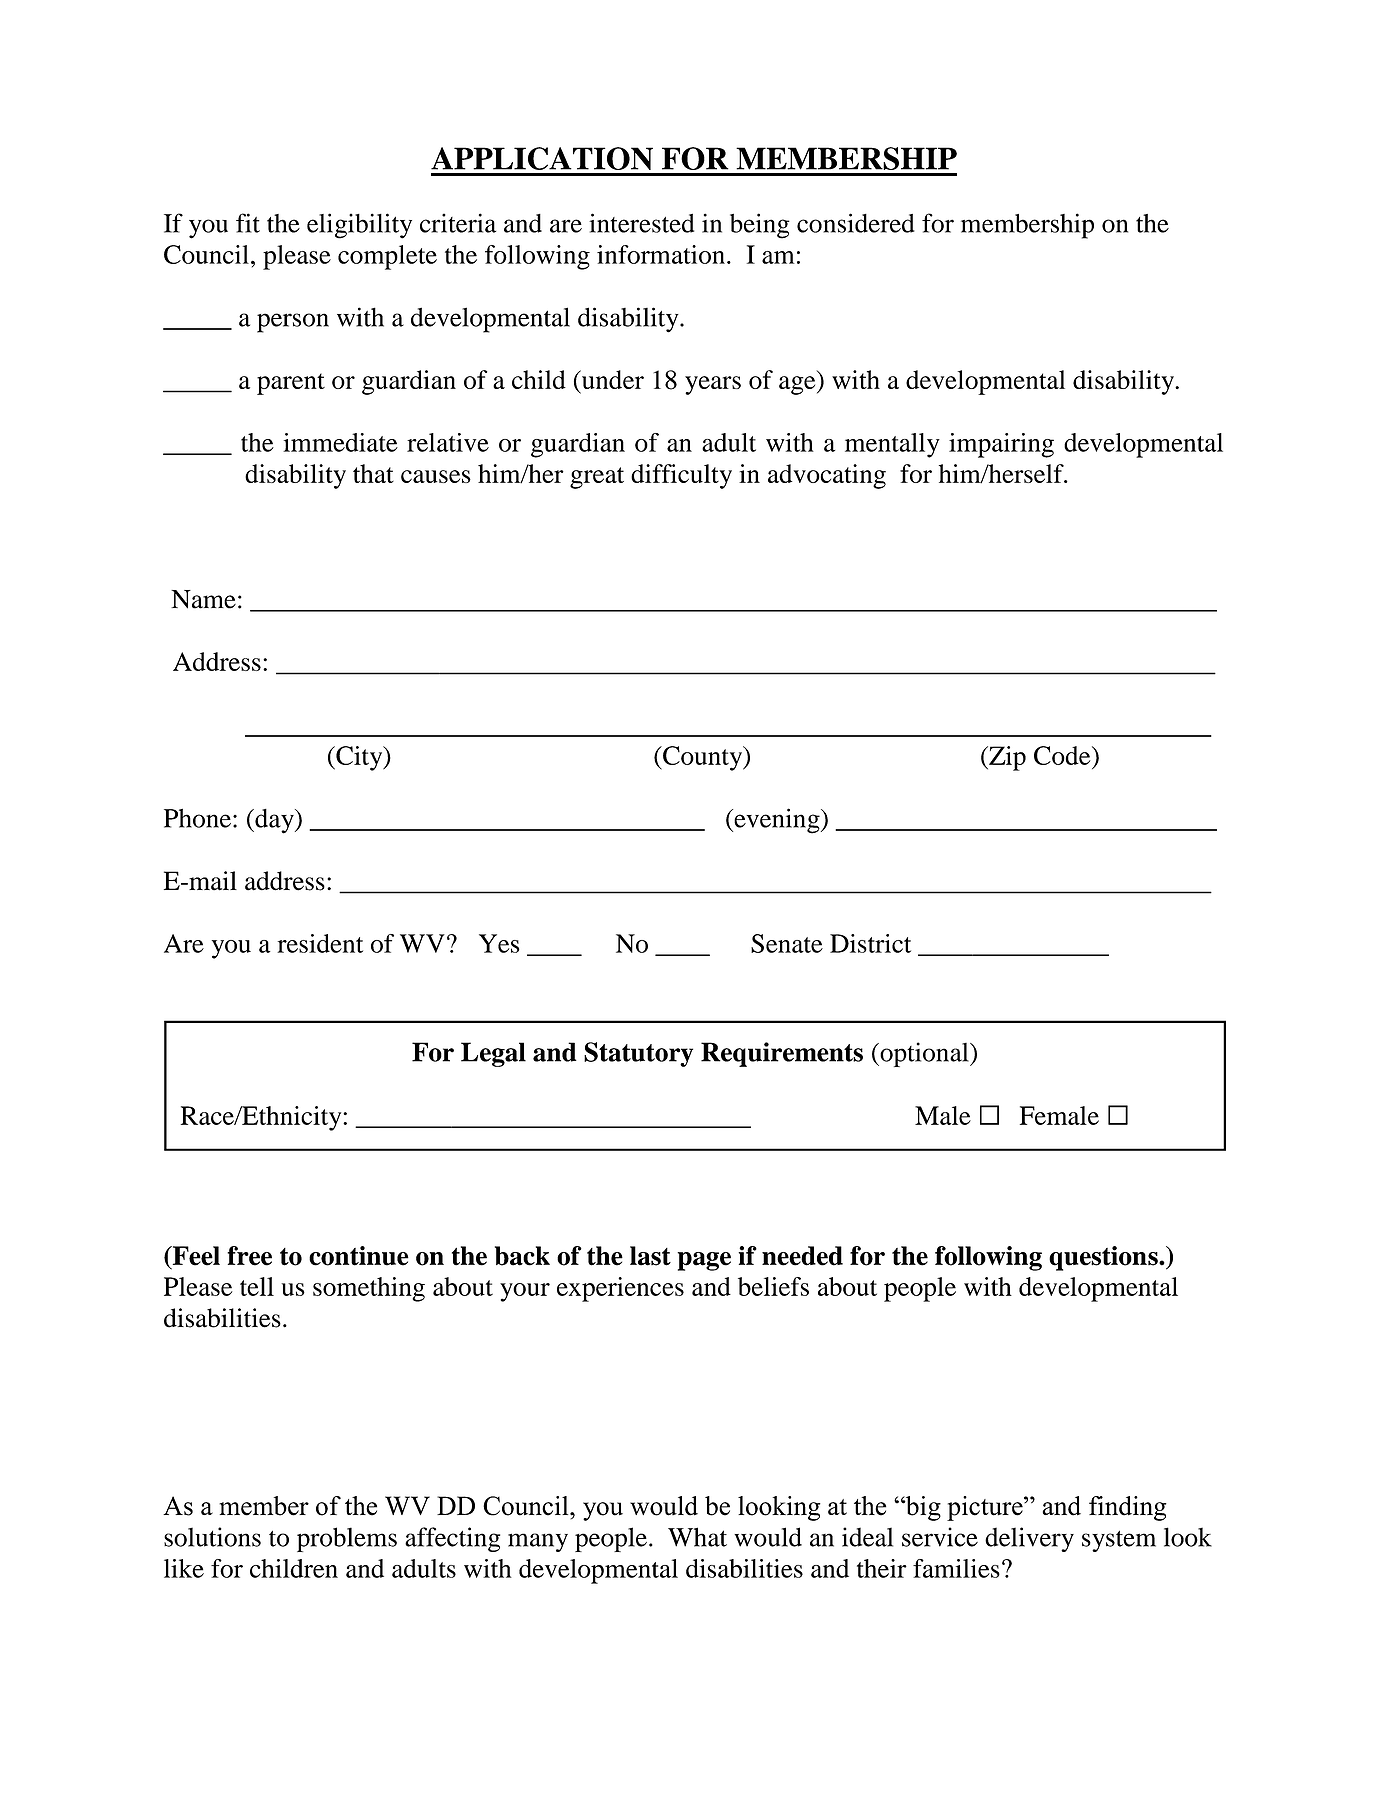 The width and height of the image is (1388, 1797). Describe the element at coordinates (641, 223) in the image. I see `interested` at that location.
